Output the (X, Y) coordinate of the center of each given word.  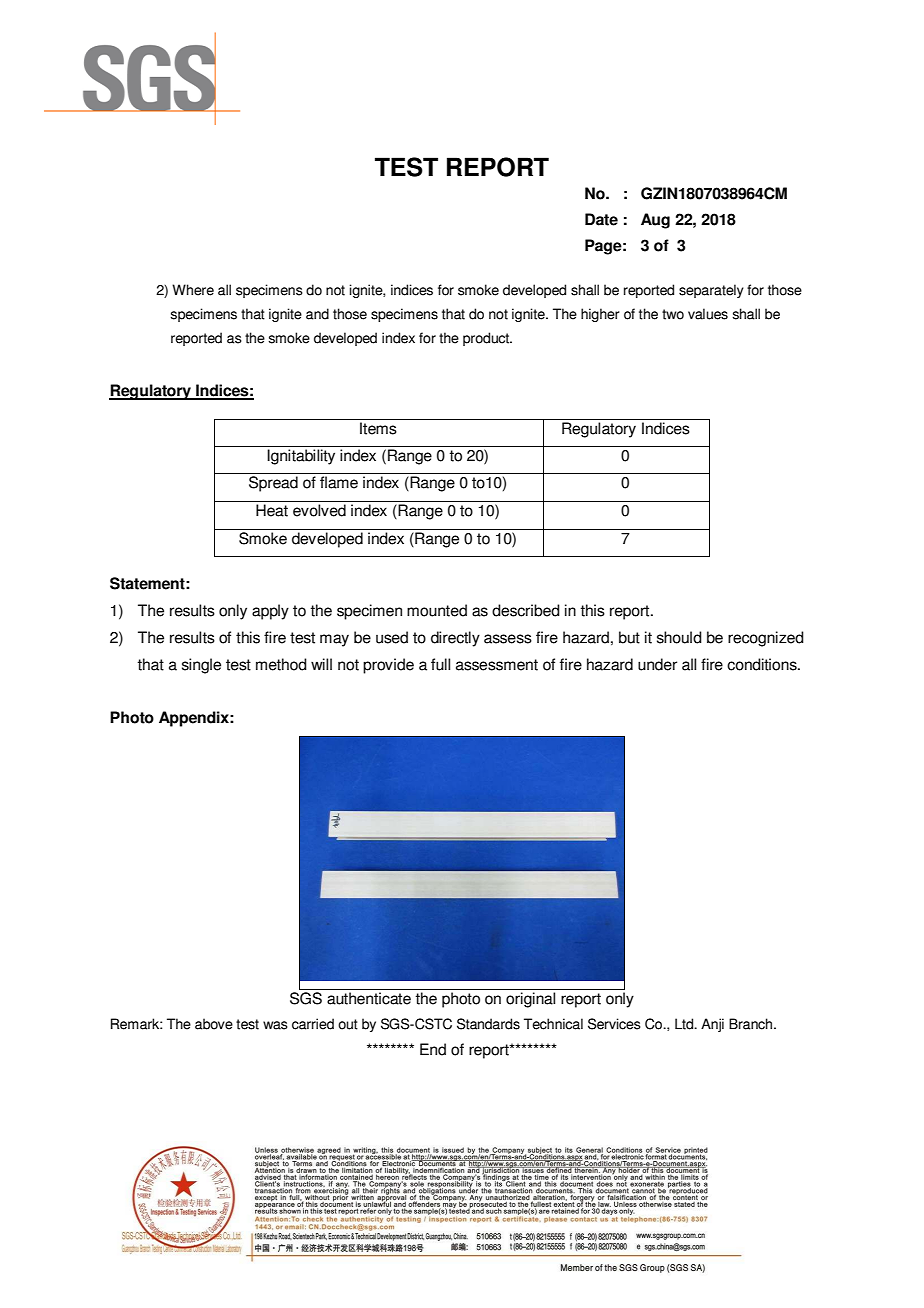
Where (193, 290)
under (657, 664)
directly (455, 639)
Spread (273, 484)
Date (601, 219)
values (708, 314)
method (281, 664)
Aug (655, 221)
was (275, 1025)
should (679, 637)
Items (378, 428)
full (440, 664)
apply (270, 612)
